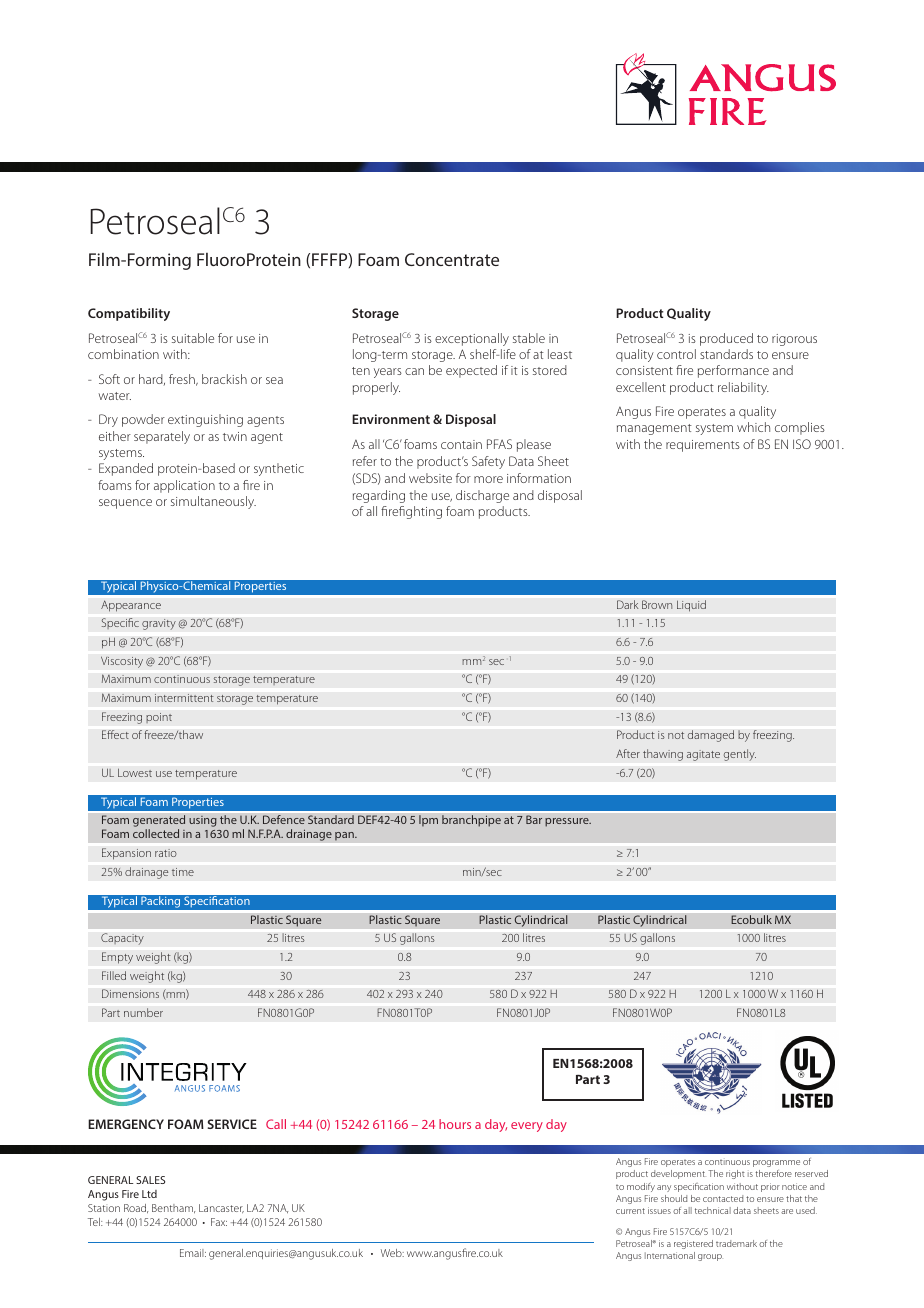 This document has height=1308, width=924. Describe the element at coordinates (534, 819) in the document. I see `Bar` at that location.
